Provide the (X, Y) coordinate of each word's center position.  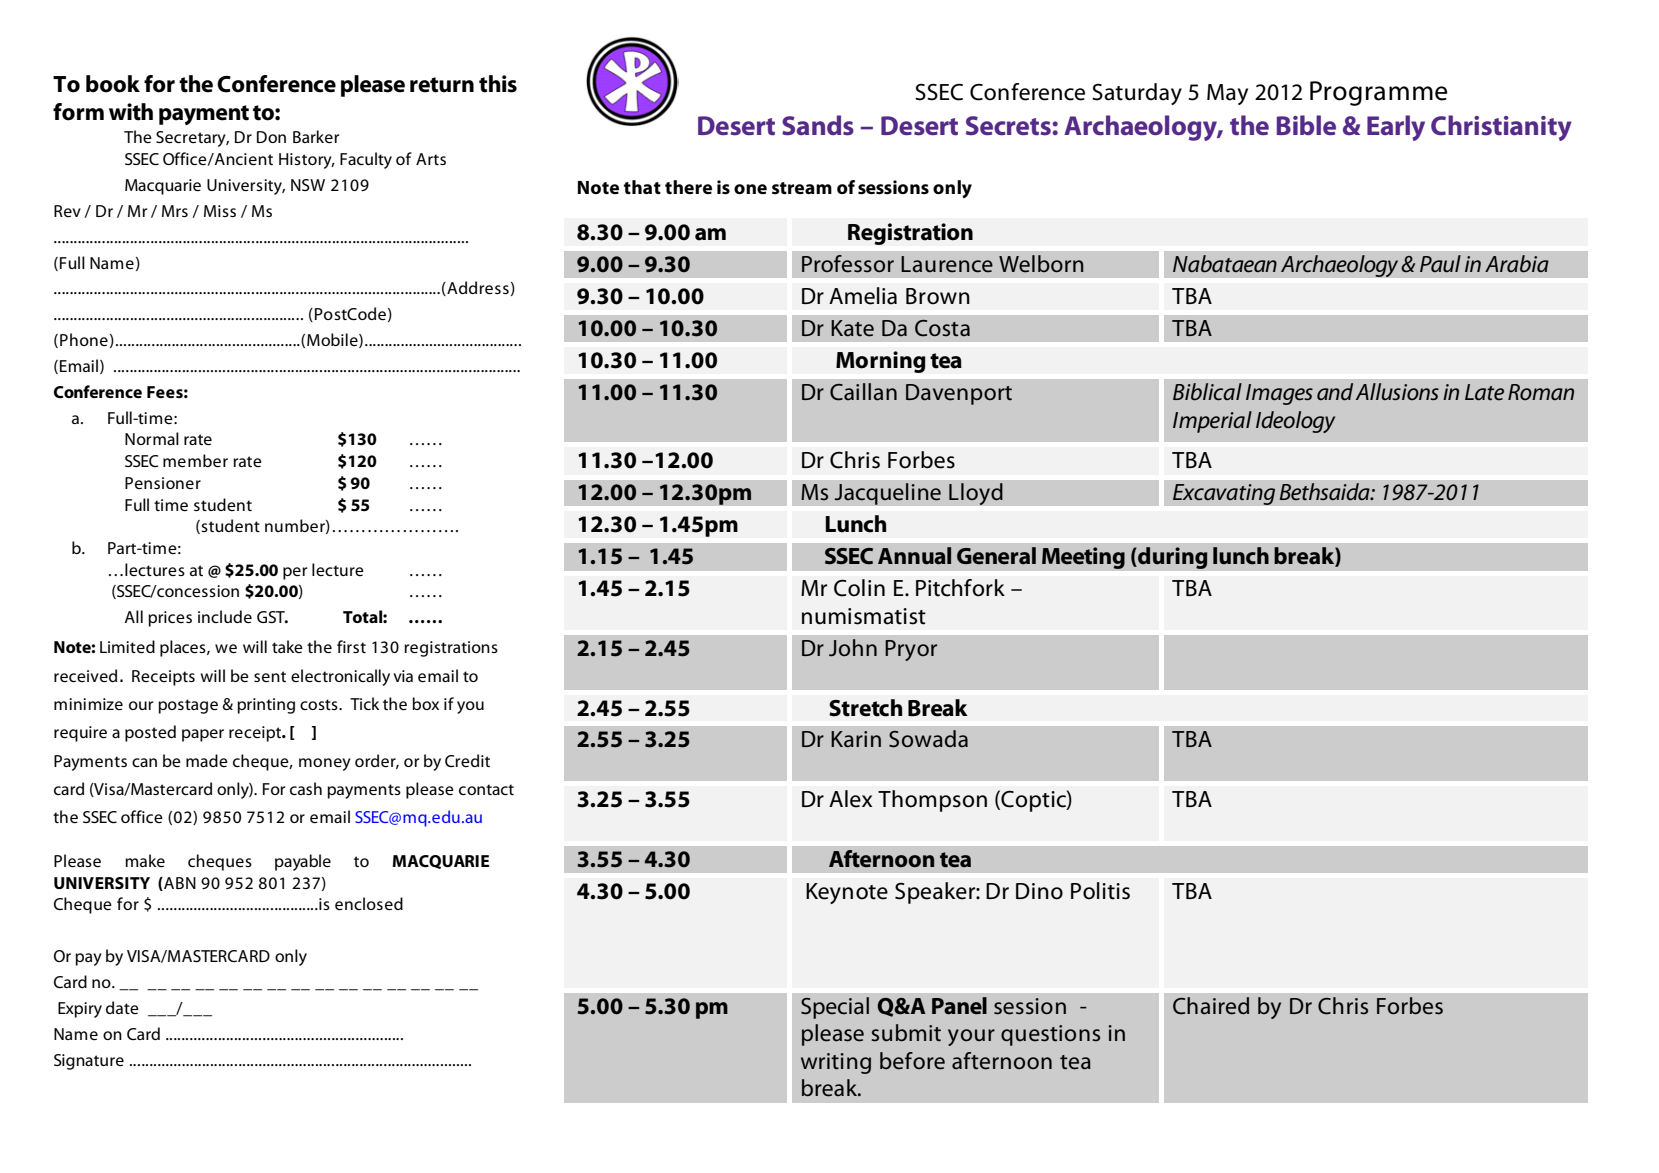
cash (306, 788)
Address (477, 288)
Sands (818, 125)
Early (1396, 128)
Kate (852, 328)
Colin (859, 588)
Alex (850, 799)
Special (835, 1008)
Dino (1039, 891)
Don (271, 137)
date (122, 1007)
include (225, 616)
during (1172, 558)
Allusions (1397, 392)
